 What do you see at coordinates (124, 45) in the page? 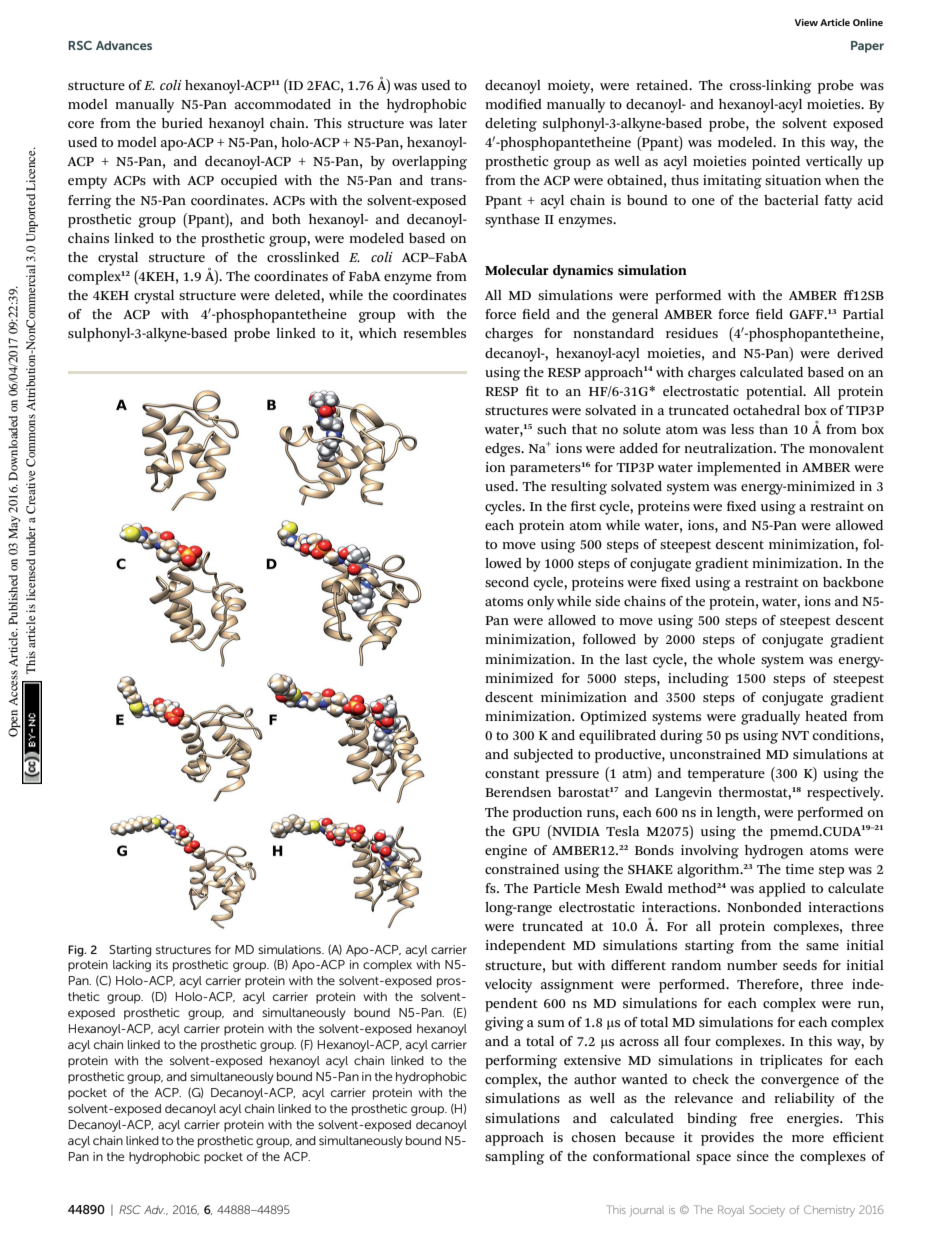
I see `Advances` at bounding box center [124, 45].
